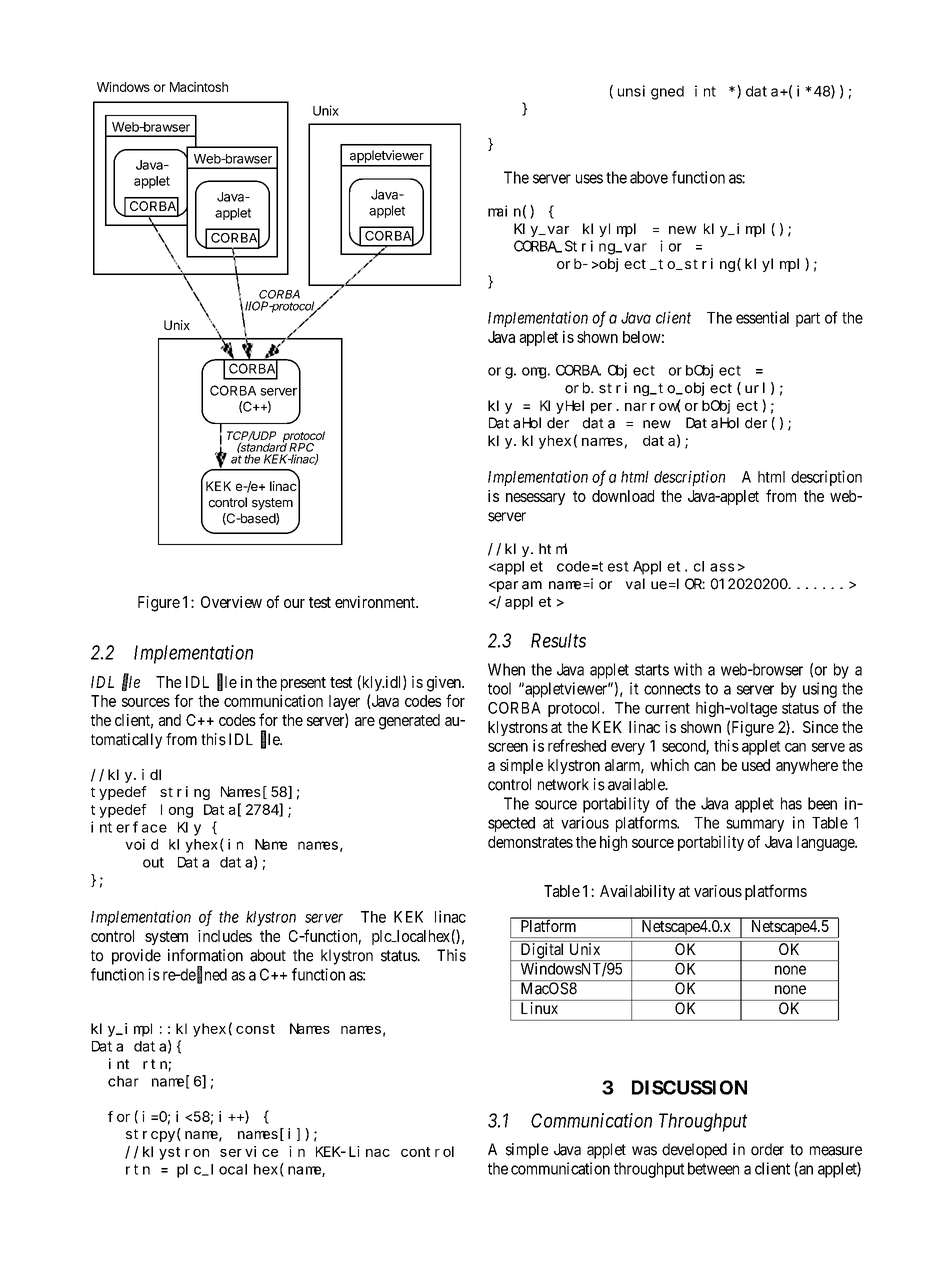  I want to click on unsigned, so click(651, 92).
